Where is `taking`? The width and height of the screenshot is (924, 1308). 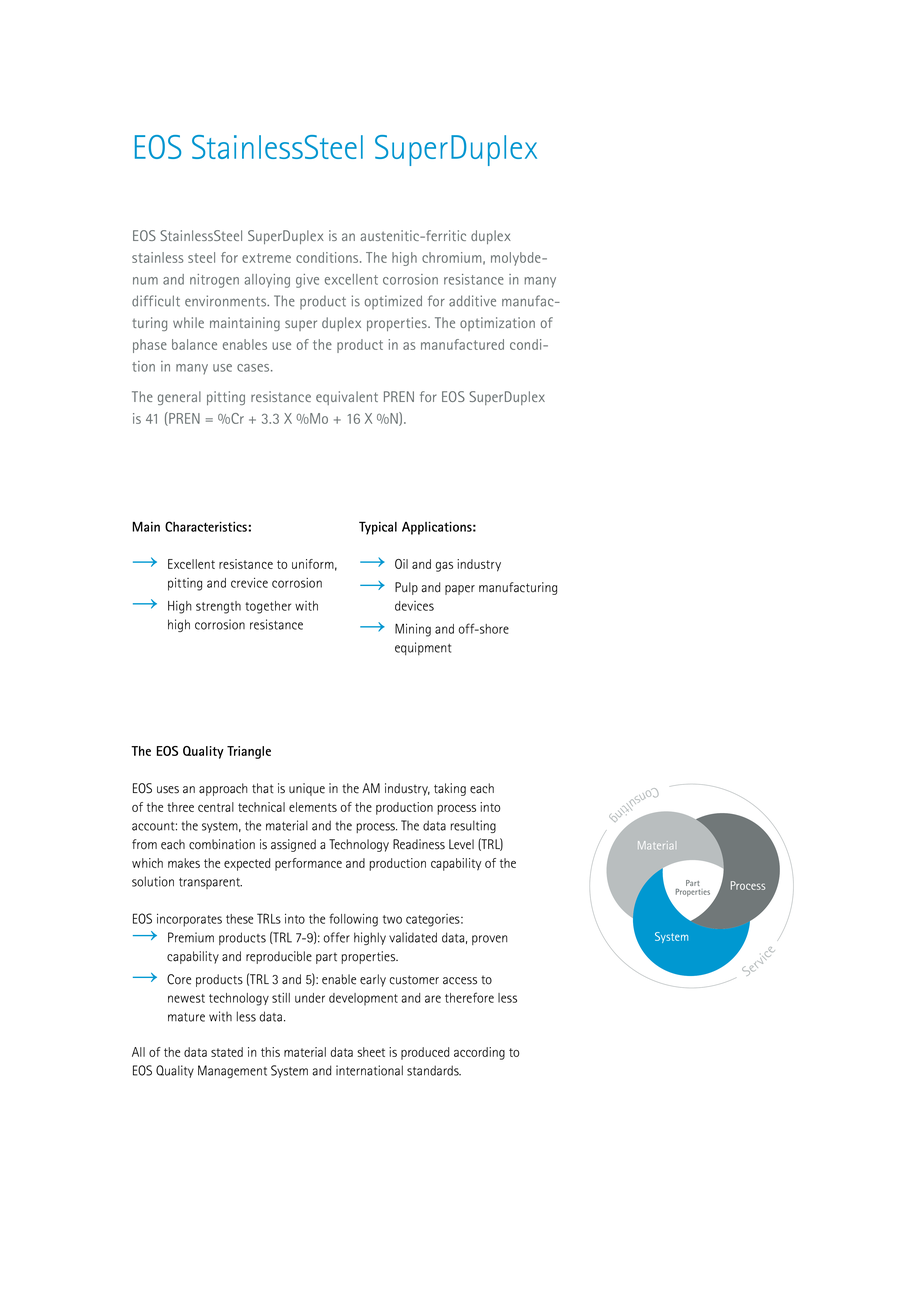 taking is located at coordinates (450, 789).
